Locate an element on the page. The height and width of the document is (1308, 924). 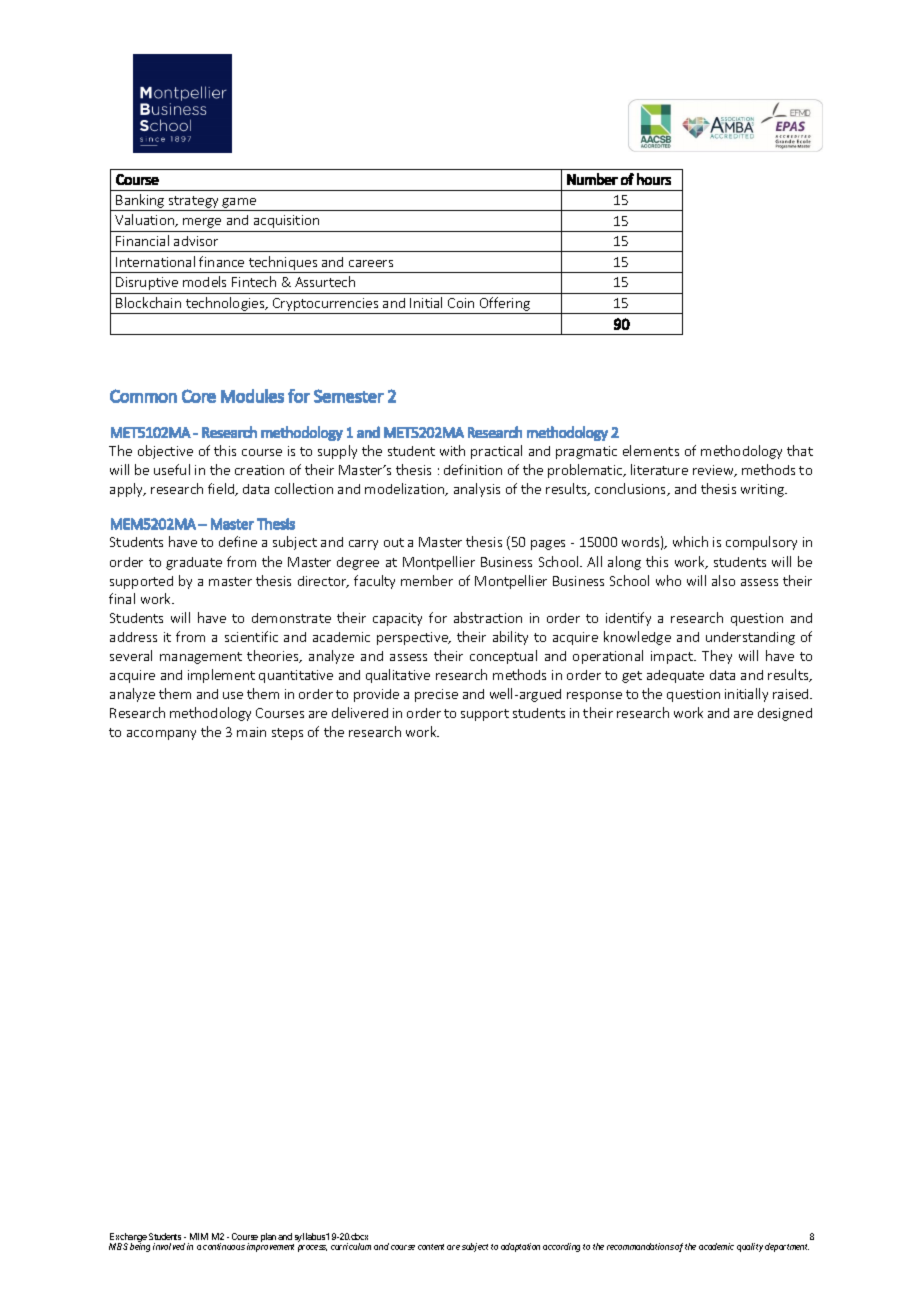
definition is located at coordinates (473, 469).
